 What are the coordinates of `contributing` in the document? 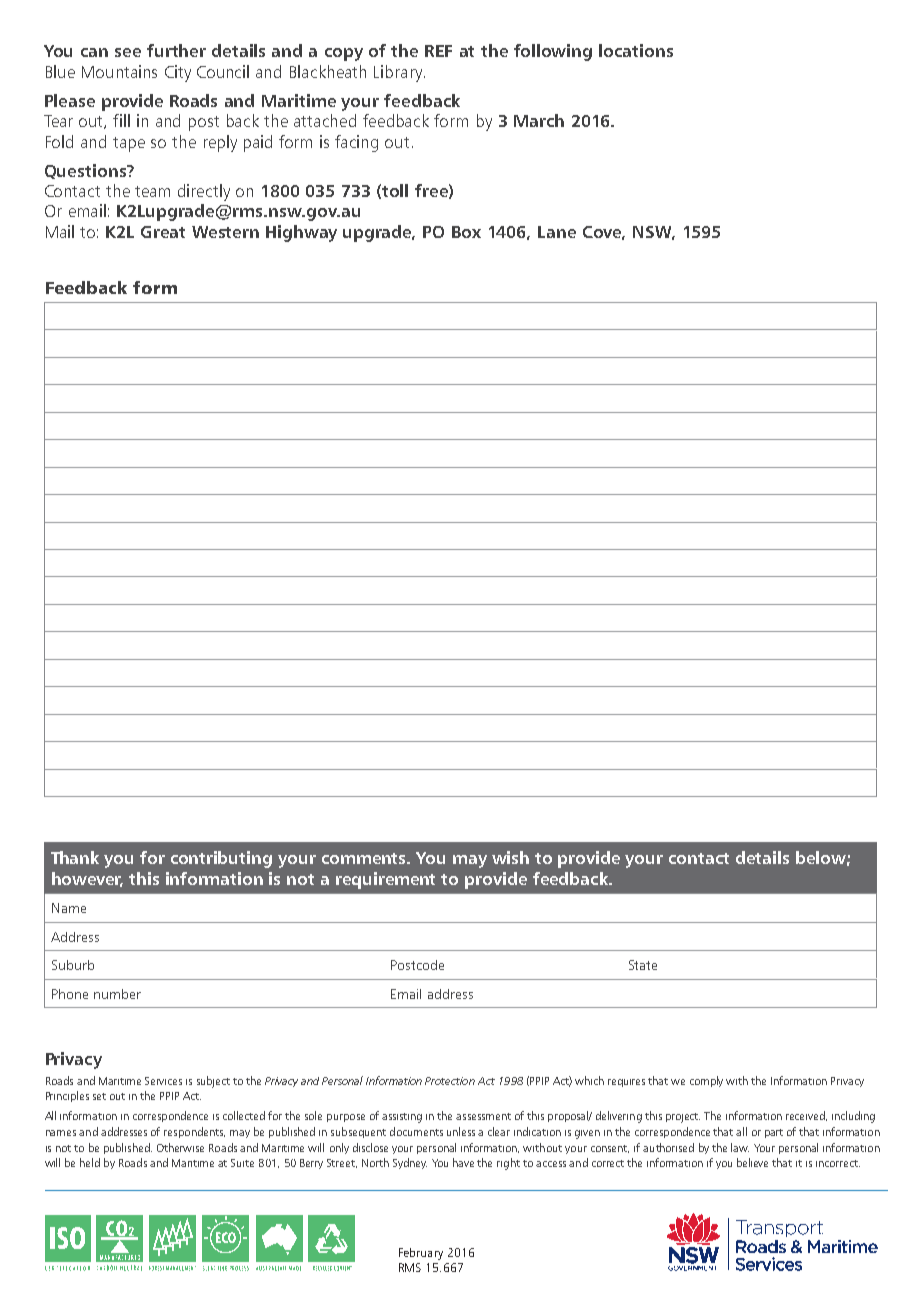 It's located at (221, 859).
